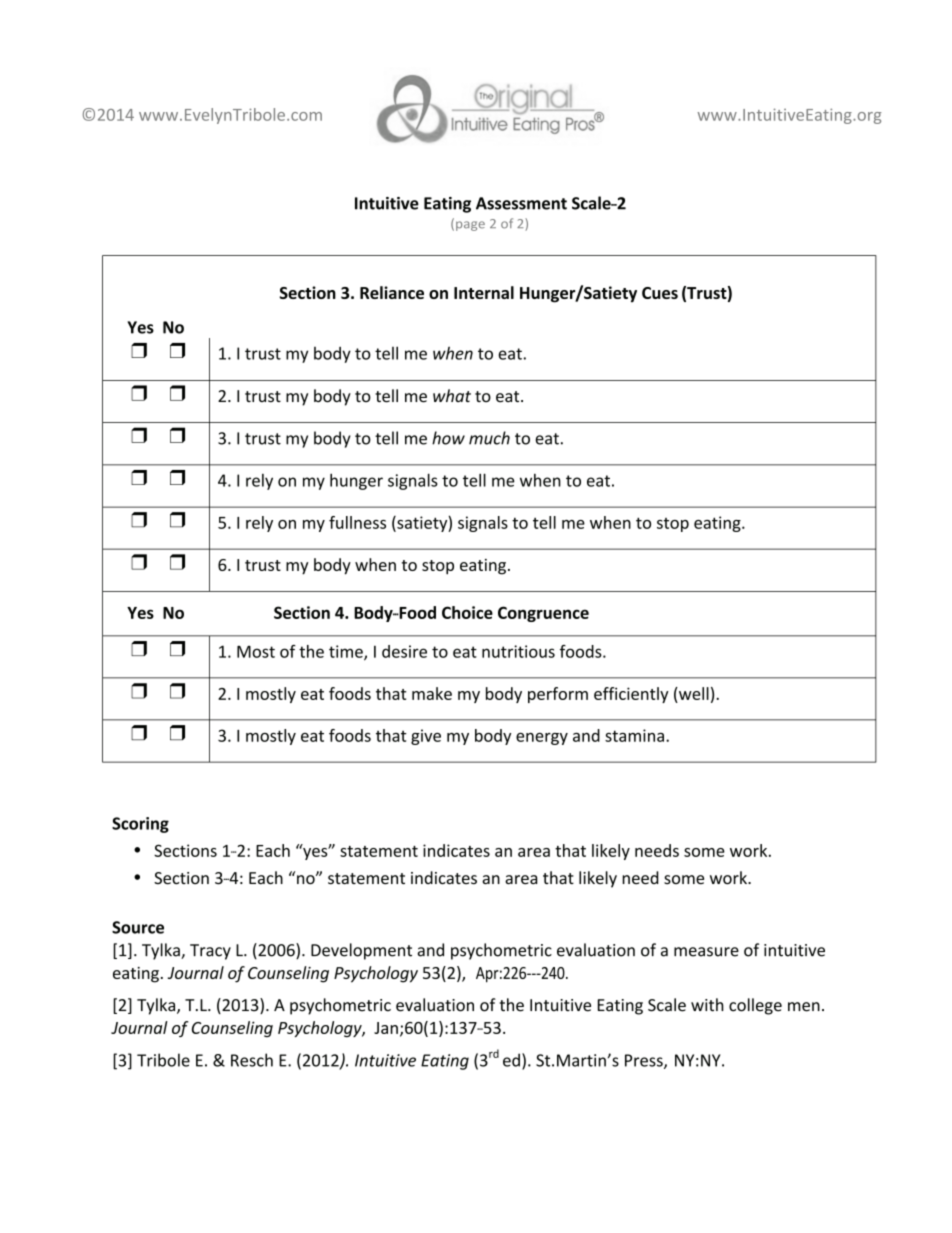  What do you see at coordinates (467, 612) in the image?
I see `Choice` at bounding box center [467, 612].
